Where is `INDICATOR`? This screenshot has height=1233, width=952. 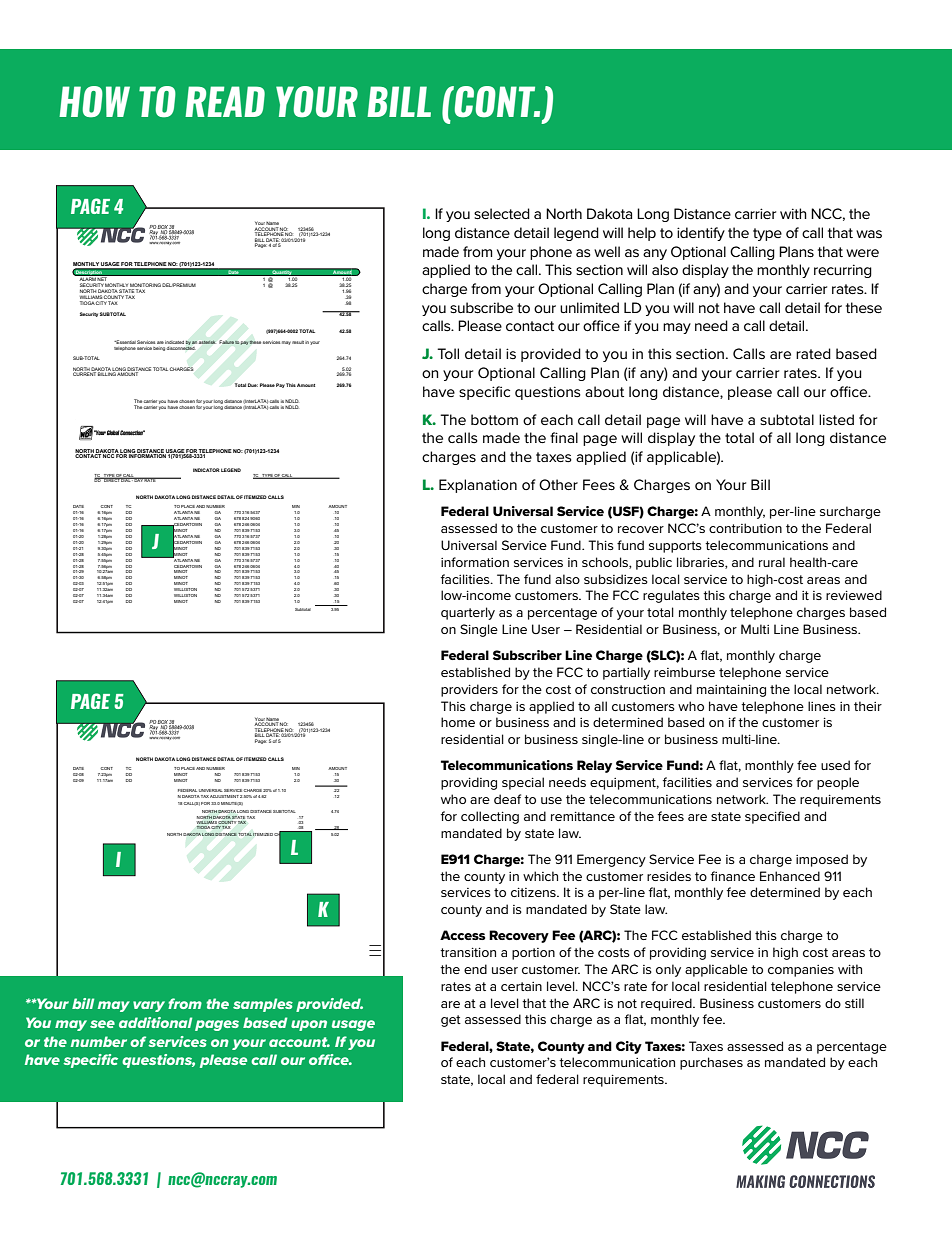 INDICATOR is located at coordinates (206, 470).
